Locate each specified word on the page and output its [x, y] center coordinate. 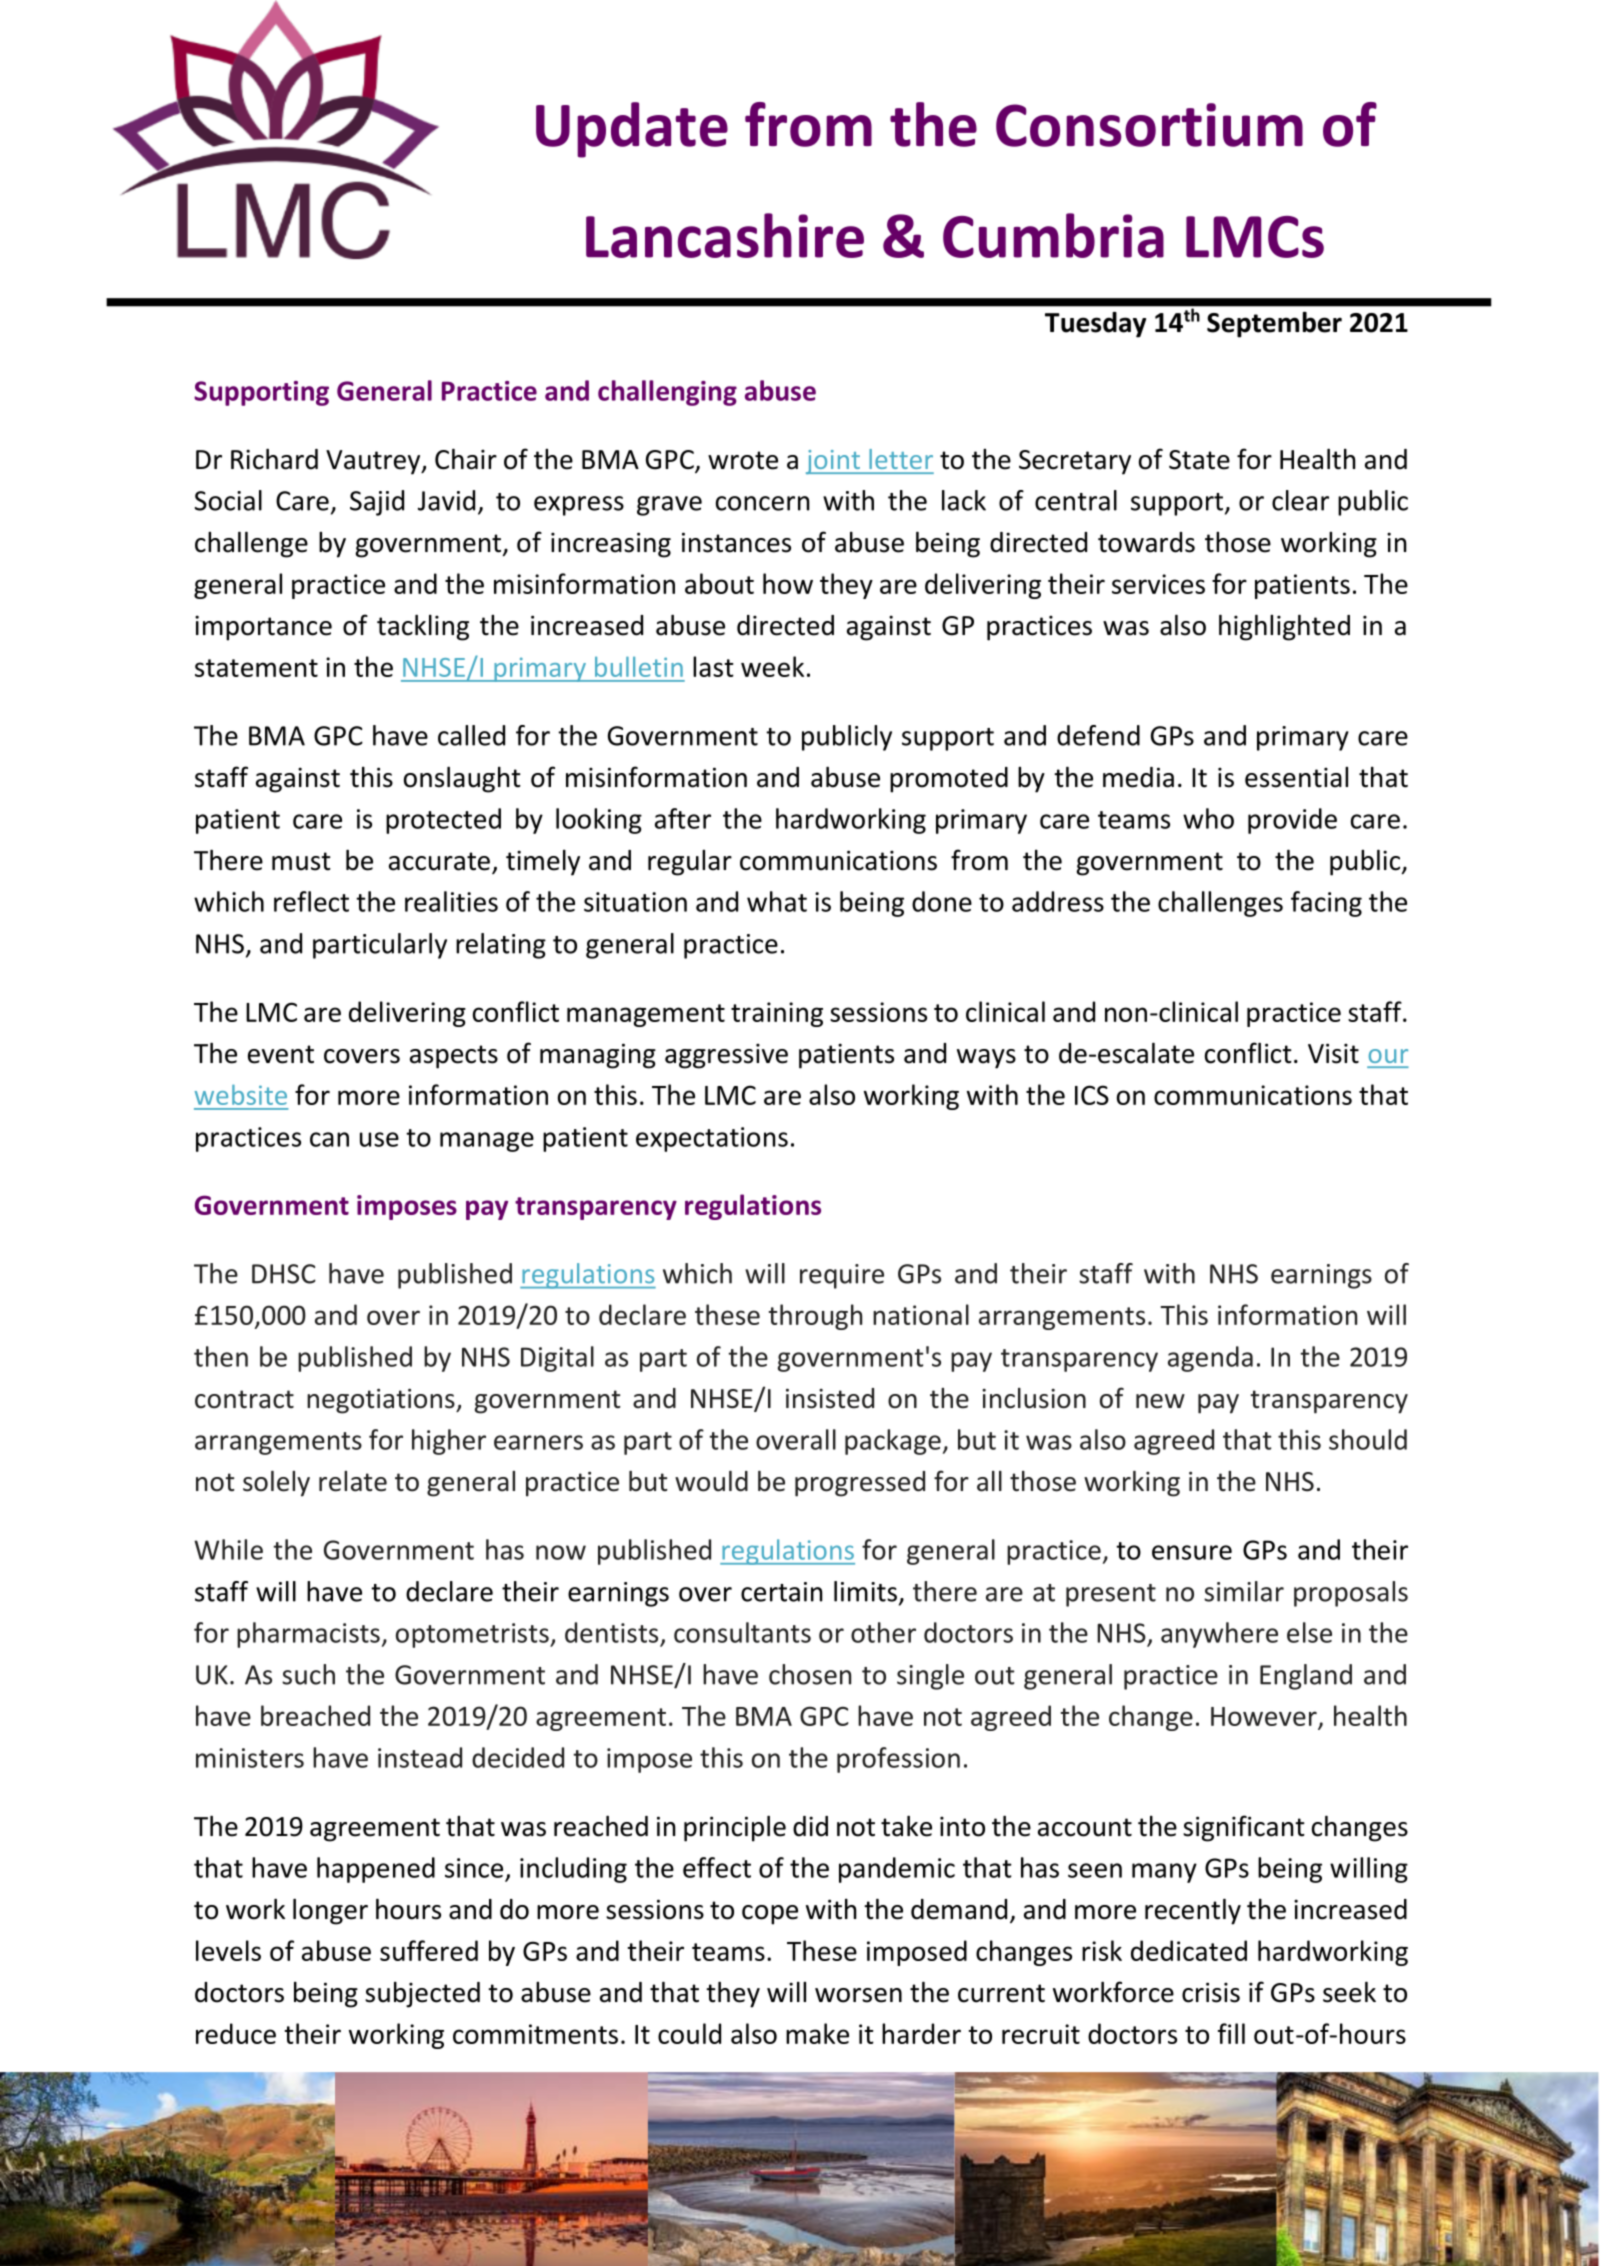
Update [632, 130]
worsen [858, 1995]
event [281, 1054]
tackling [423, 627]
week [772, 666]
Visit [1333, 1053]
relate [353, 1481]
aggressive [726, 1056]
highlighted [1284, 627]
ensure [1192, 1552]
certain [782, 1592]
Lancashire [725, 235]
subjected [422, 1994]
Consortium [1149, 125]
